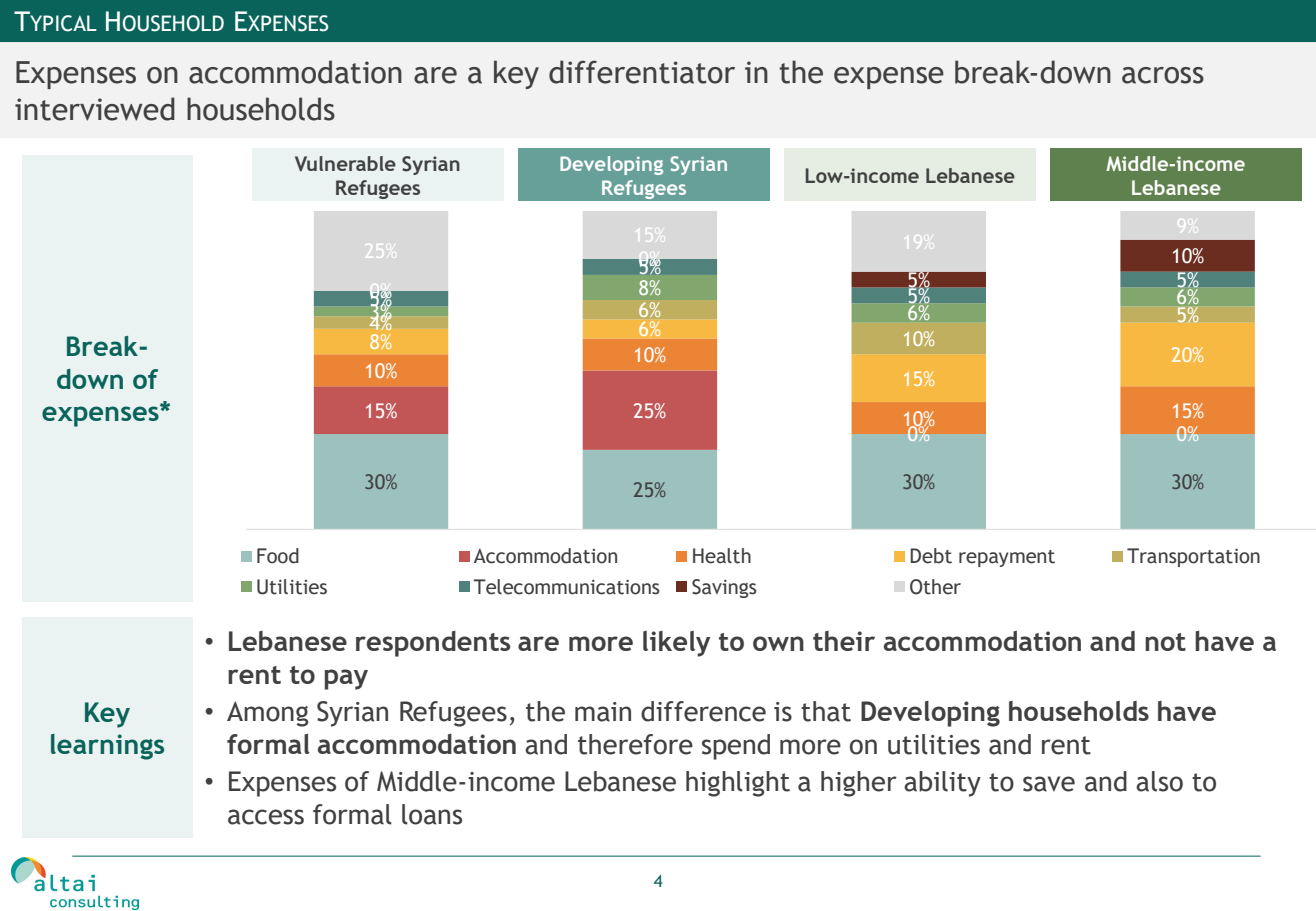 Image resolution: width=1316 pixels, height=911 pixels. I want to click on across, so click(1163, 75).
